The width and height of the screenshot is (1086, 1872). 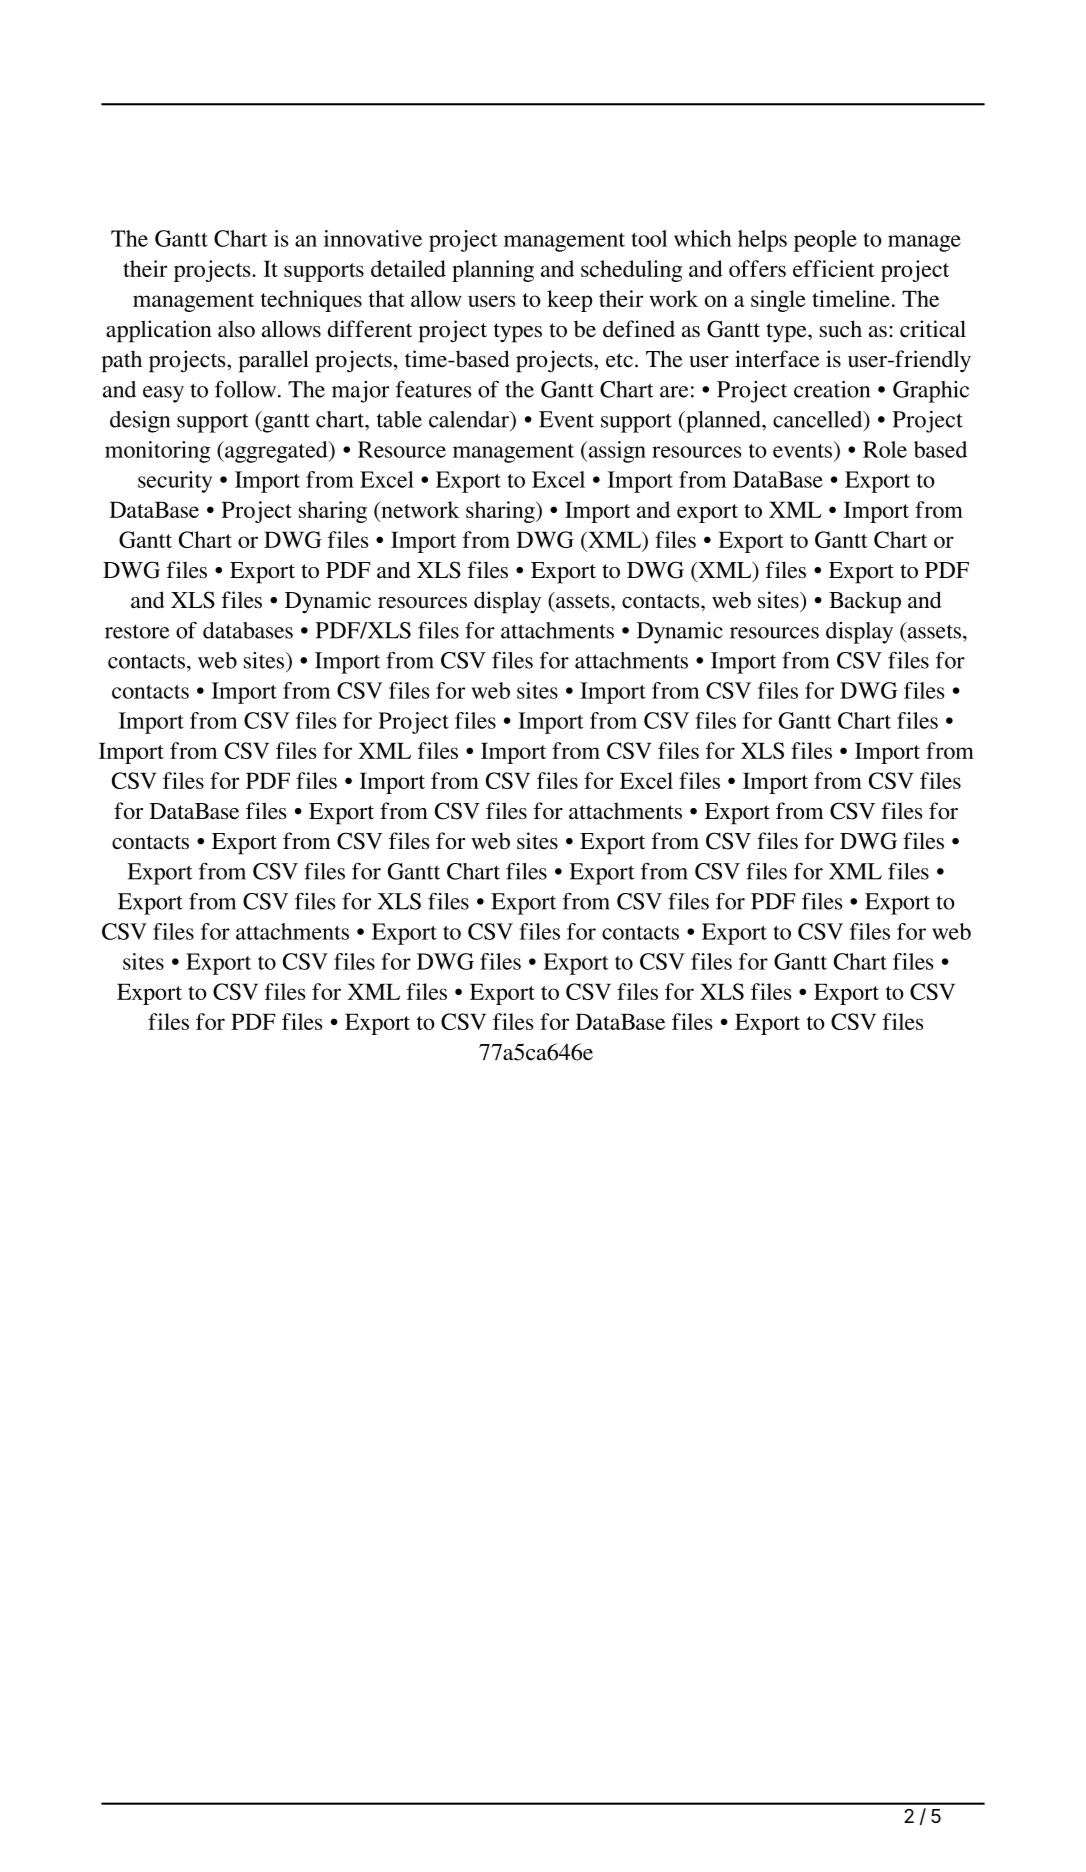 I want to click on creation, so click(x=832, y=389).
